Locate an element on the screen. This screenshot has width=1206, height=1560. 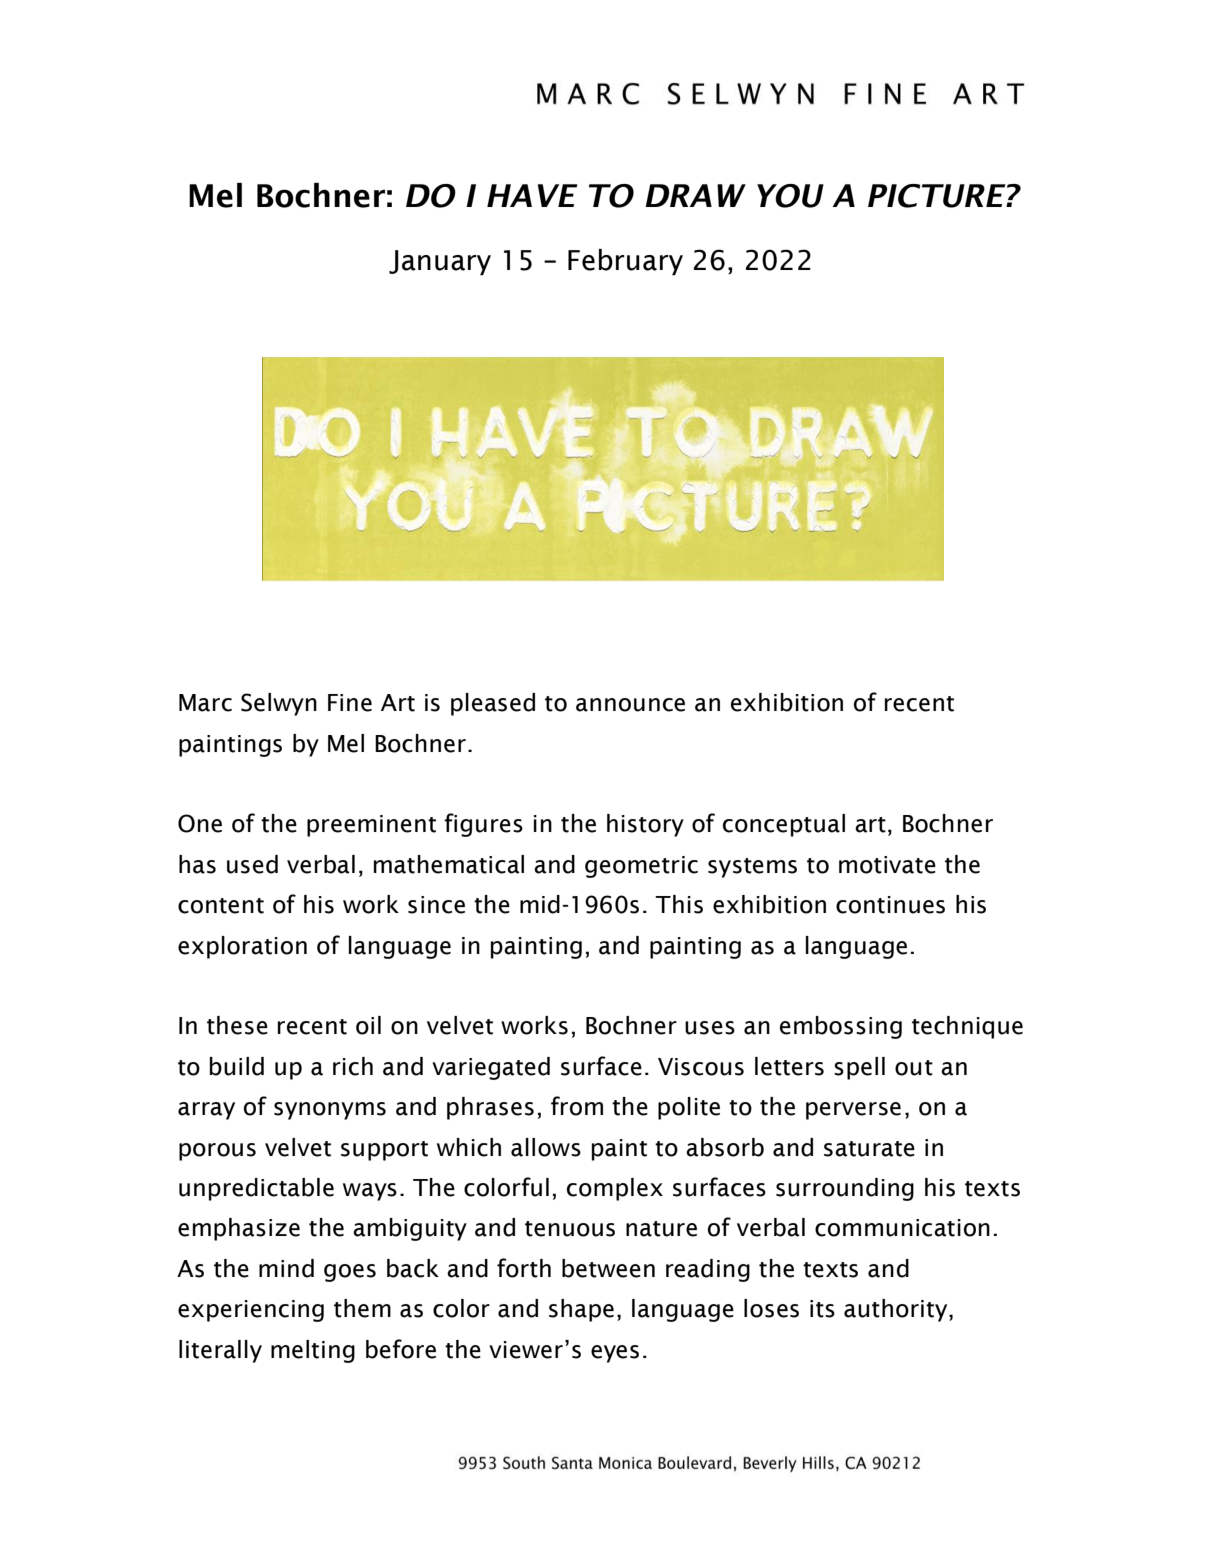
conceptual is located at coordinates (784, 825).
